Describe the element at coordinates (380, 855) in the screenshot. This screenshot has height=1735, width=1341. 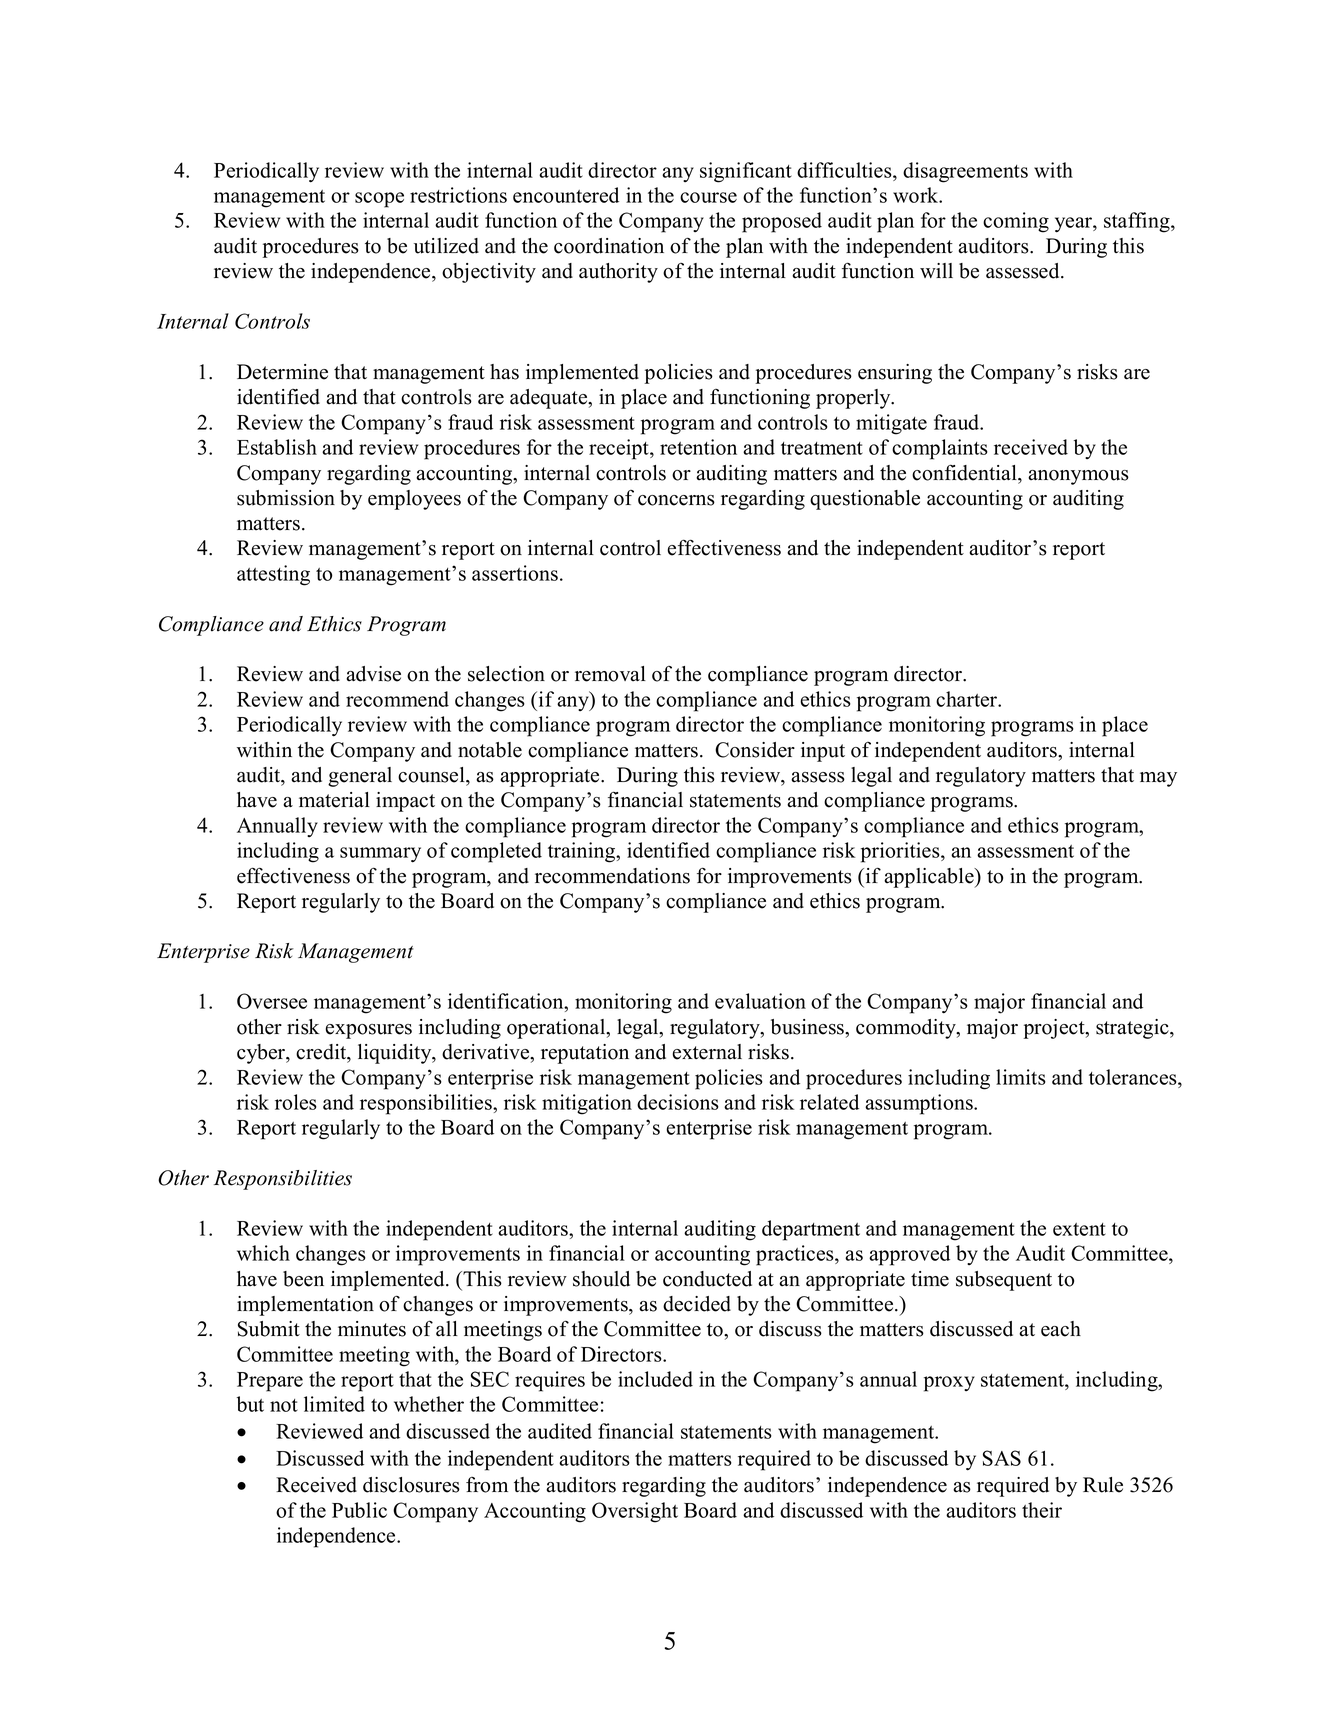
I see `summary` at that location.
